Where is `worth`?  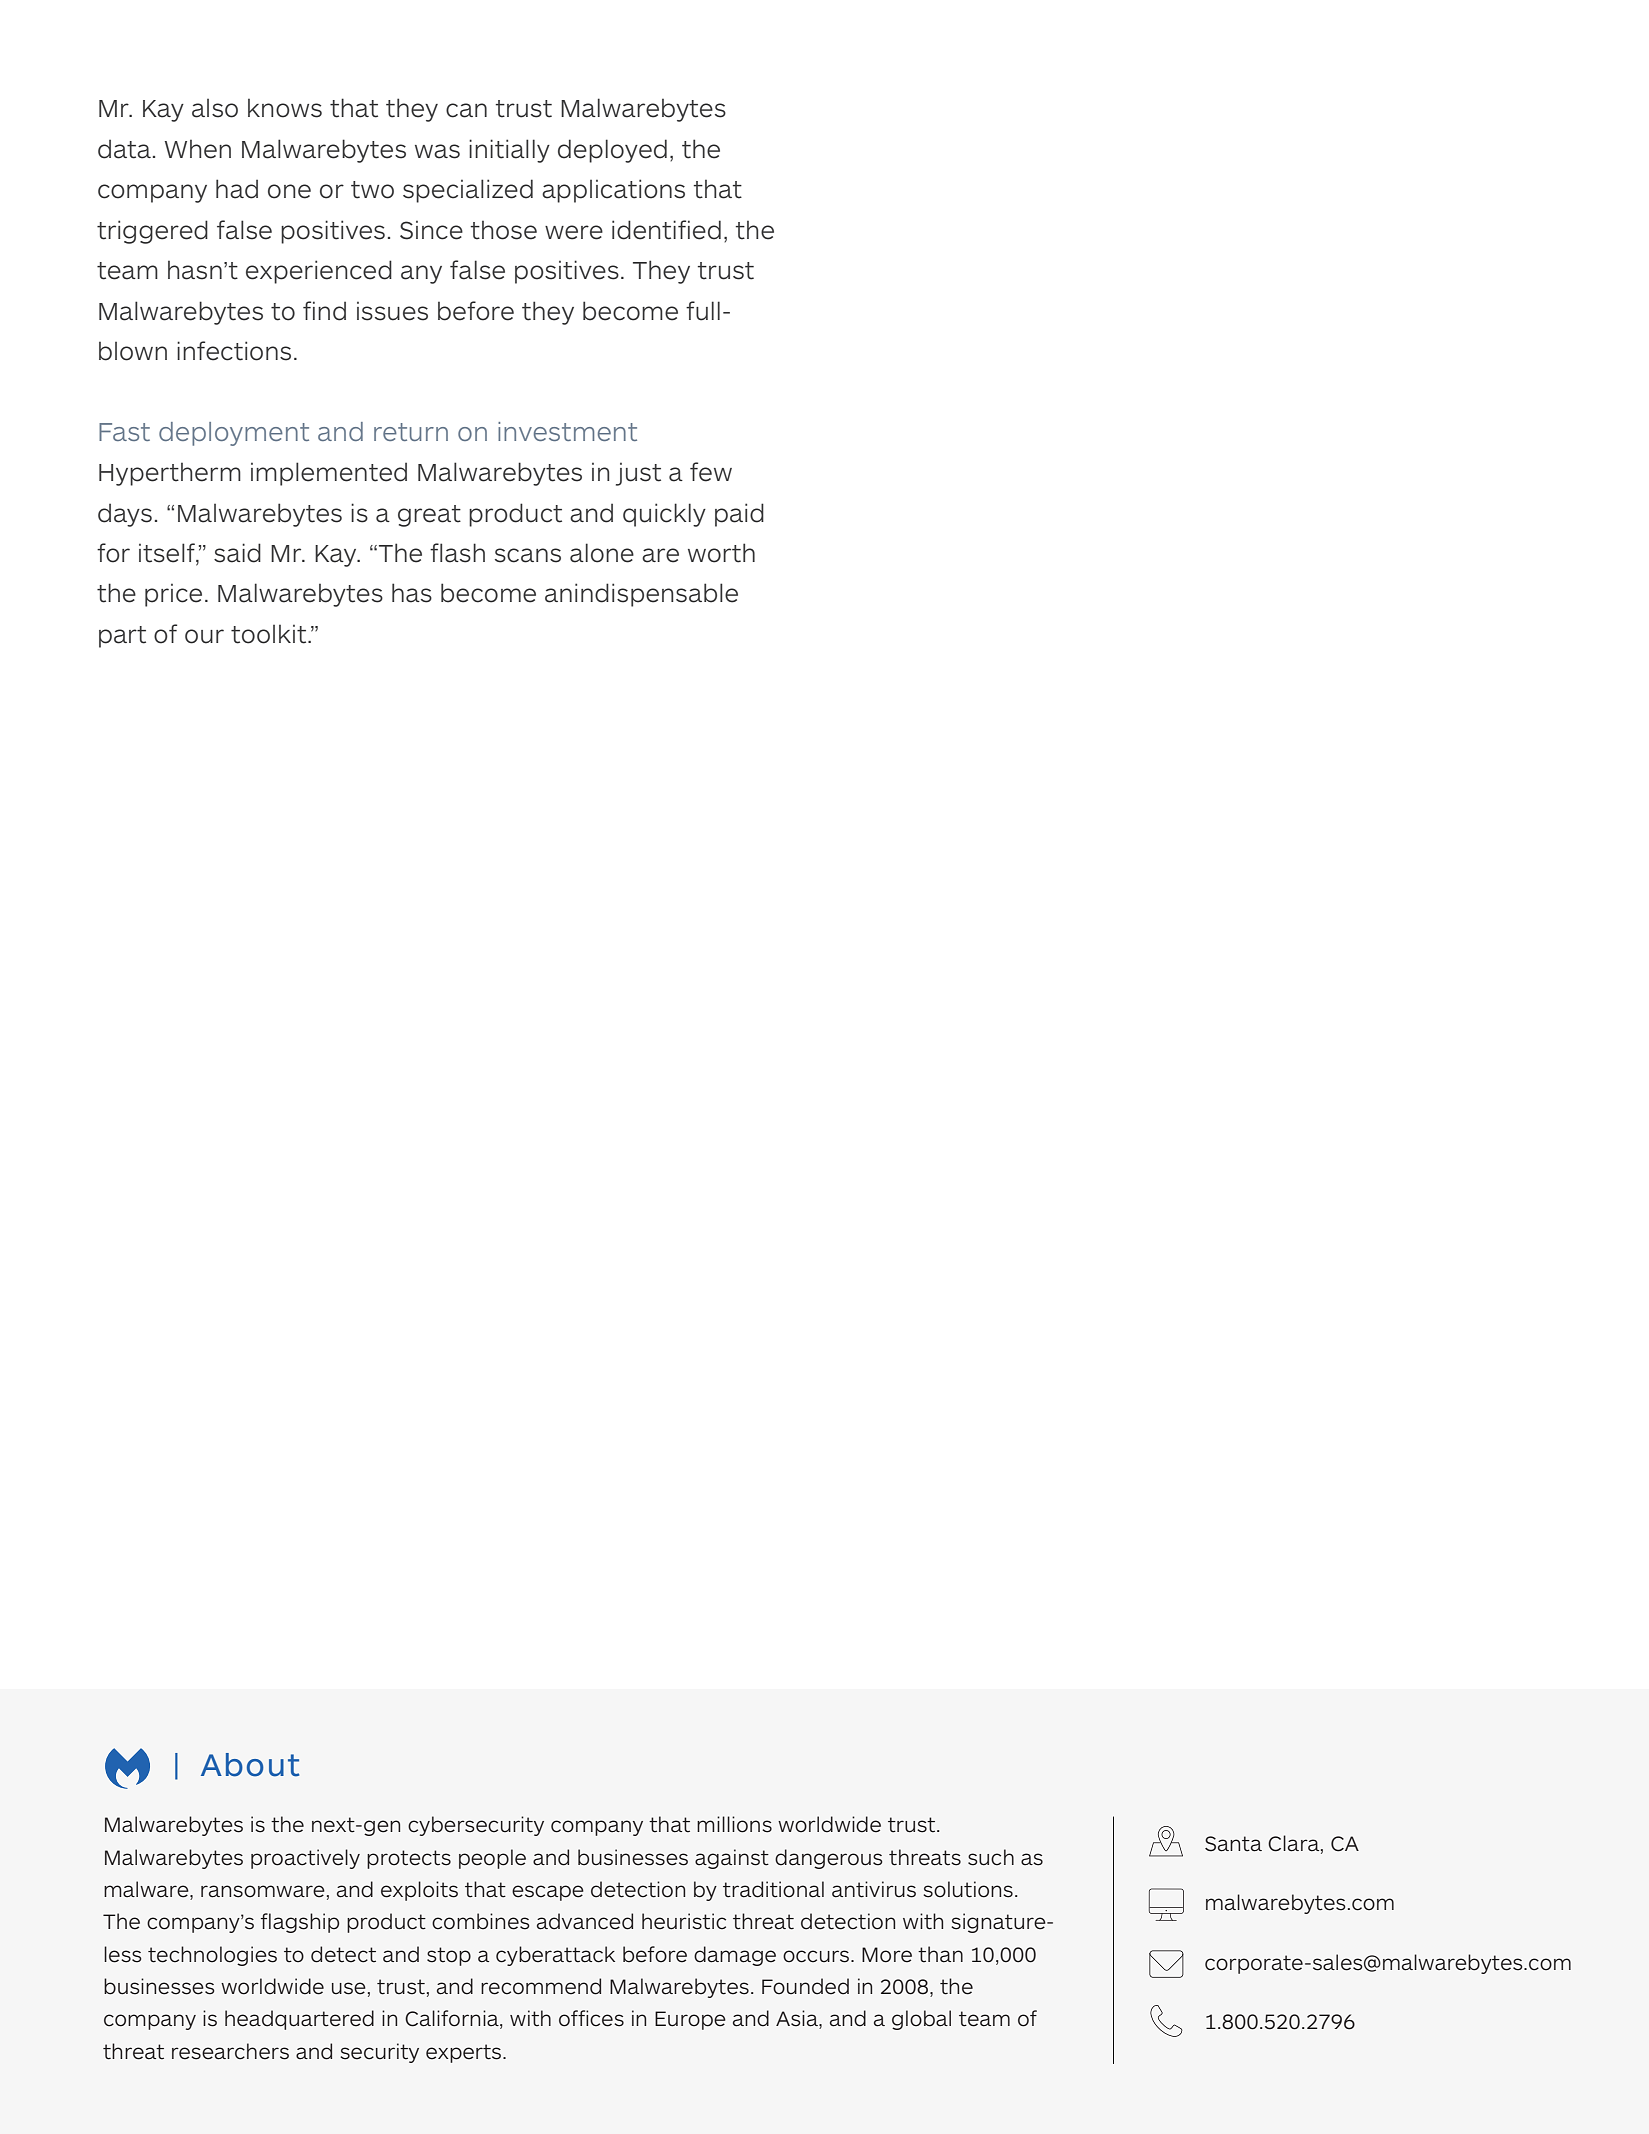
worth is located at coordinates (721, 553).
